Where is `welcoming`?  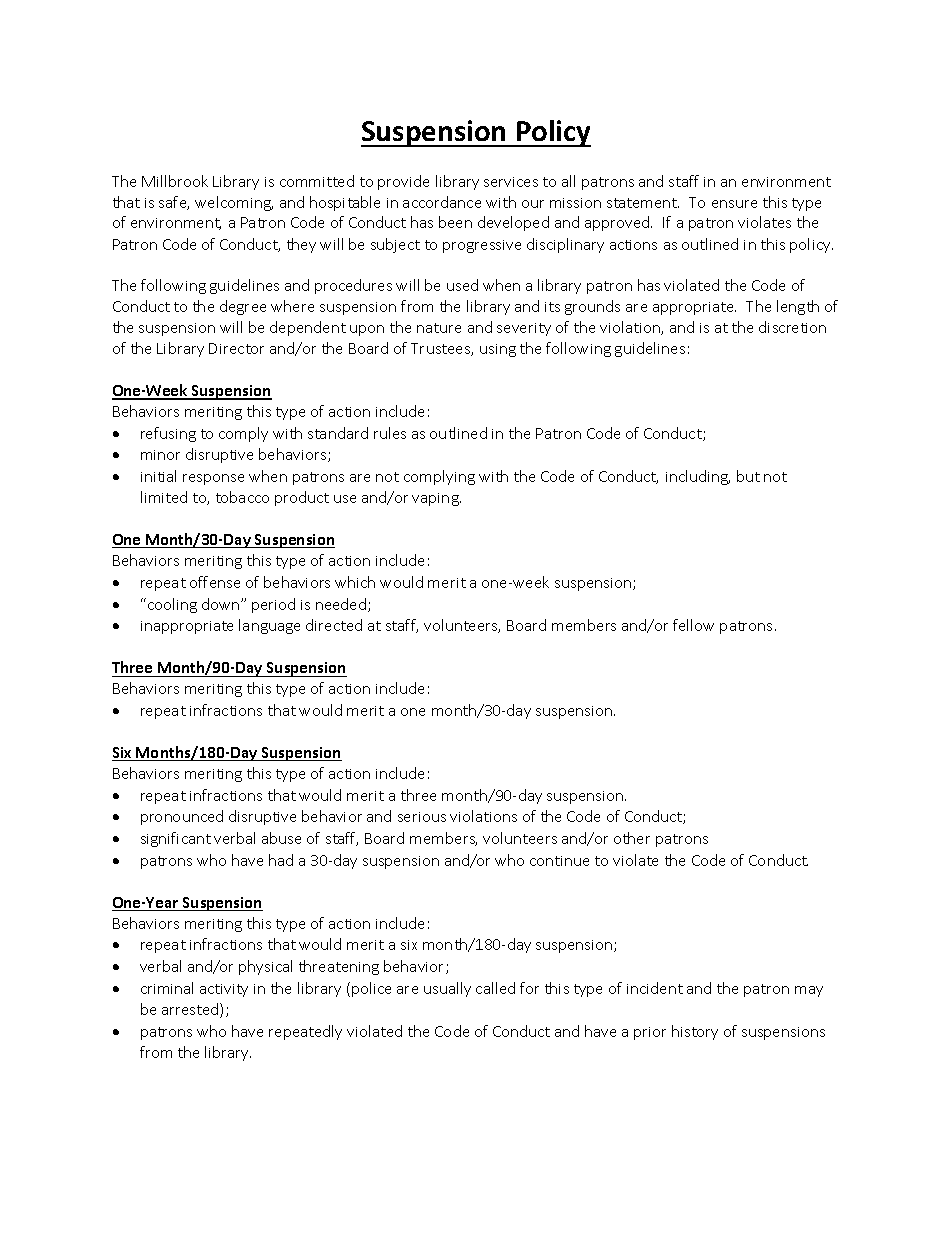
welcoming is located at coordinates (234, 203).
